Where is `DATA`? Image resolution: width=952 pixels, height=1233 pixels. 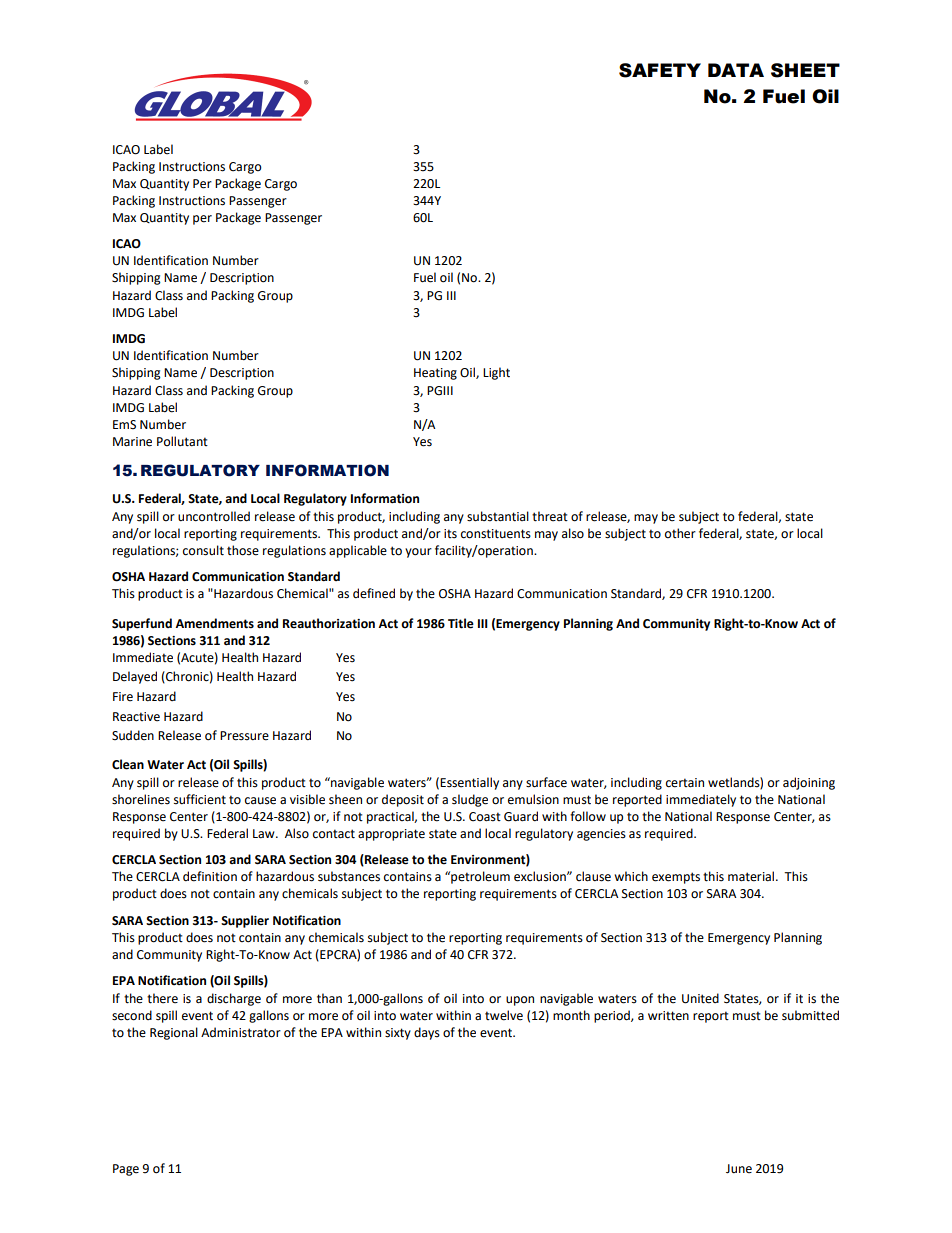
DATA is located at coordinates (736, 70).
